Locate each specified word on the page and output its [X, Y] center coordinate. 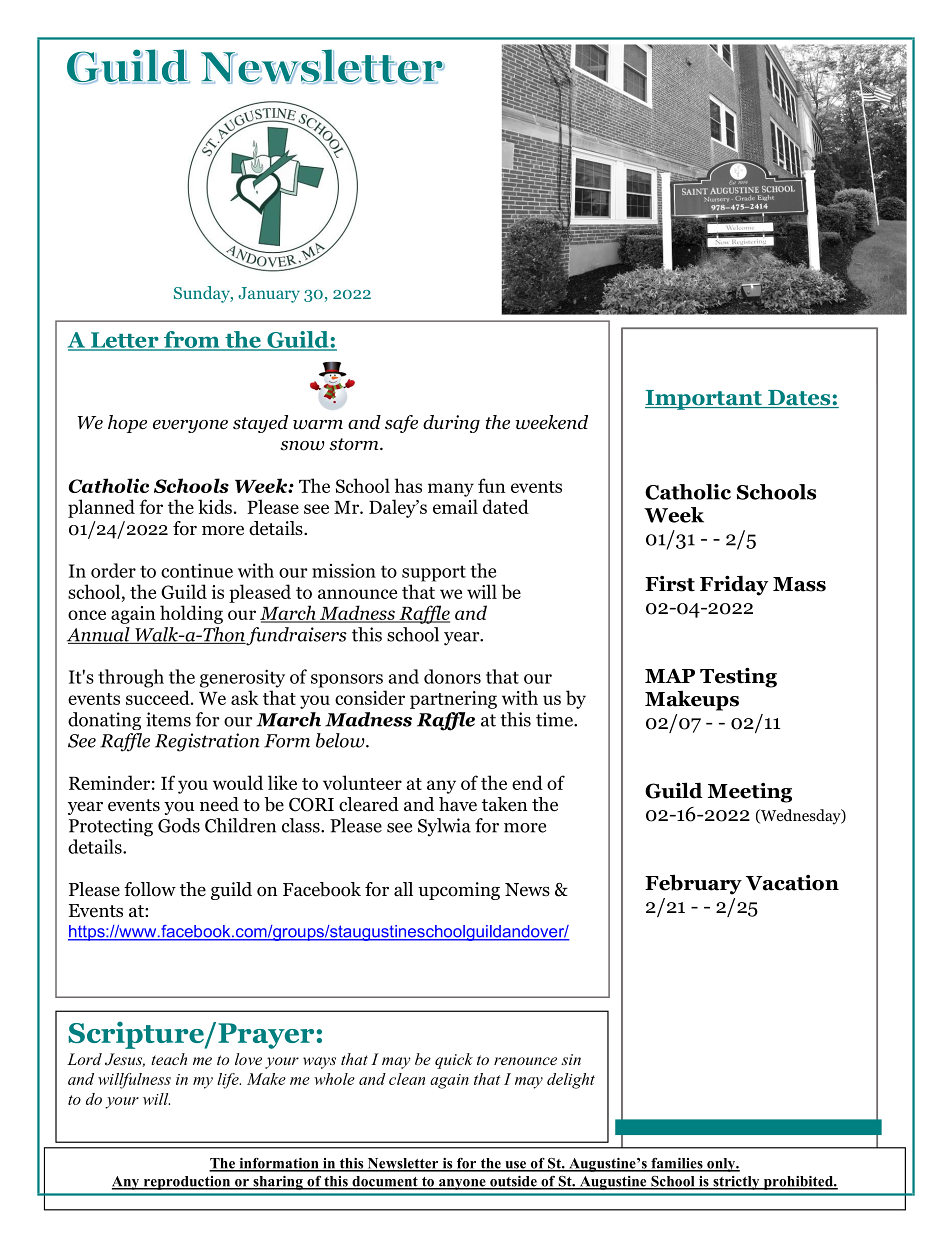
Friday [734, 585]
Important [704, 400]
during [451, 424]
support [434, 573]
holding [191, 614]
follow [150, 889]
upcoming [459, 891]
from [192, 340]
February [693, 884]
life [229, 1081]
